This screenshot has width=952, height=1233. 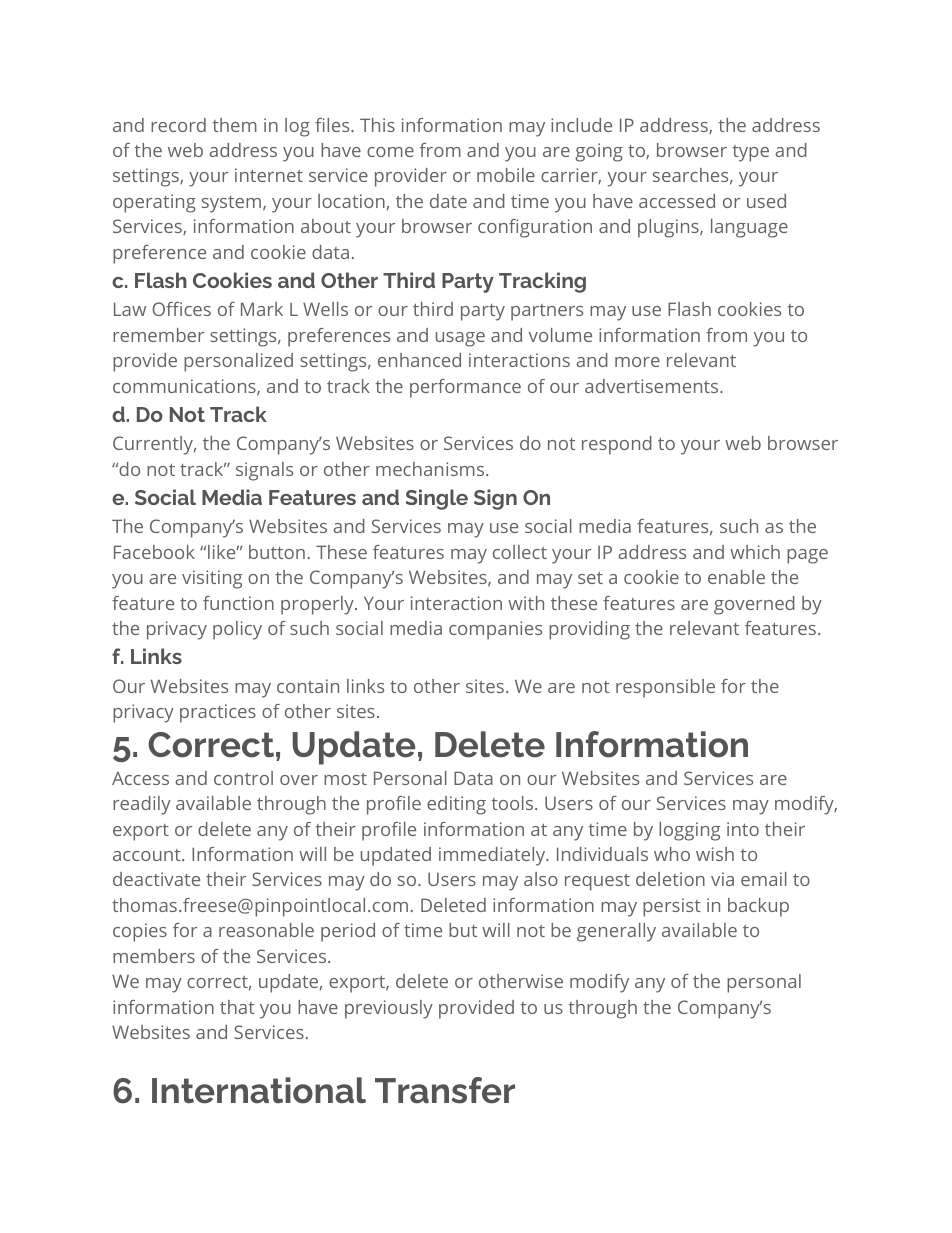 What do you see at coordinates (148, 855) in the screenshot?
I see `account` at bounding box center [148, 855].
